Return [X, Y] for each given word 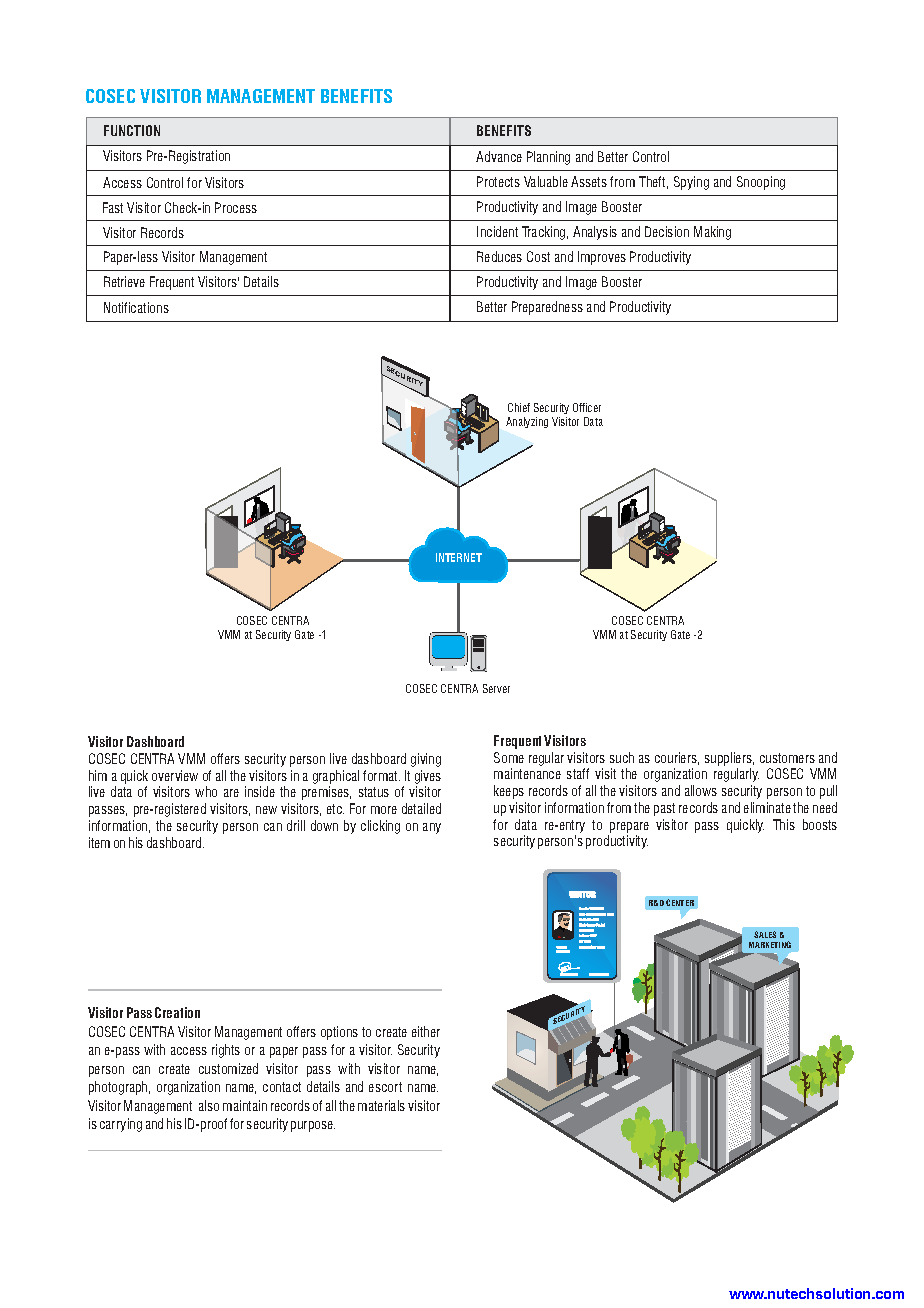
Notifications [136, 307]
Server [496, 688]
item [99, 842]
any [432, 828]
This [784, 824]
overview [175, 775]
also [209, 1105]
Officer [587, 407]
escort [385, 1087]
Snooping [761, 183]
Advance [499, 156]
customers [787, 758]
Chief [519, 407]
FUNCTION [132, 130]
